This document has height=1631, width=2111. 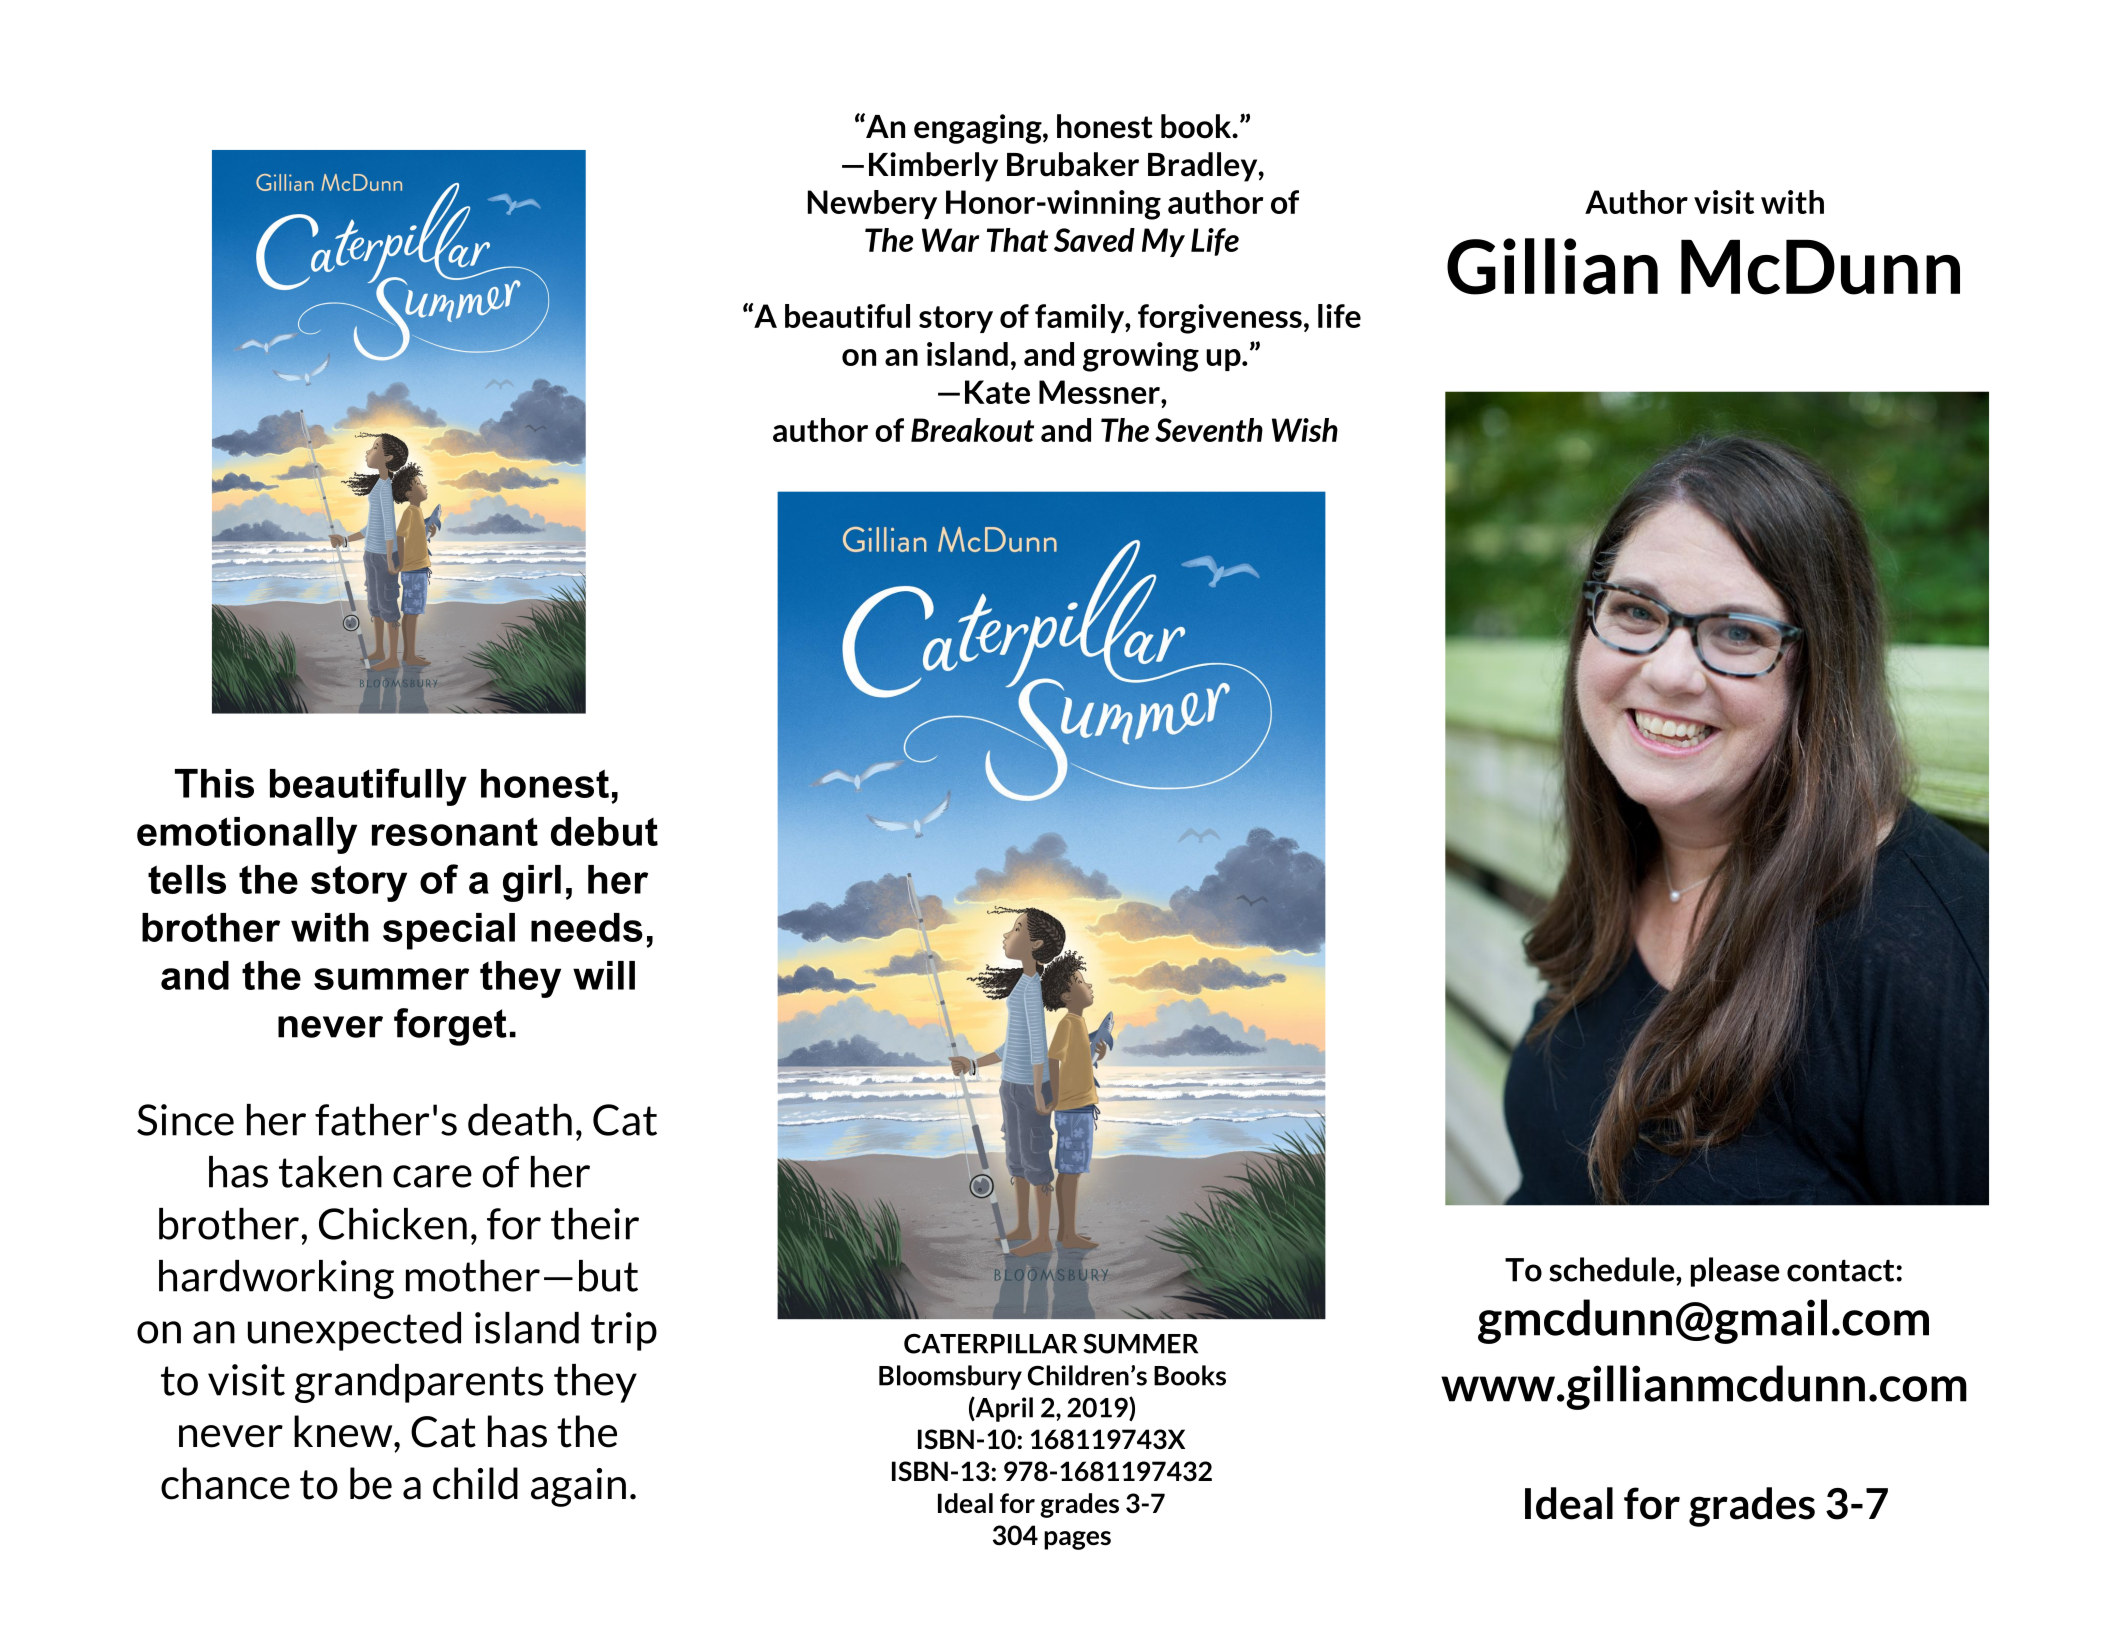 What do you see at coordinates (1613, 1269) in the document?
I see `schedule` at bounding box center [1613, 1269].
